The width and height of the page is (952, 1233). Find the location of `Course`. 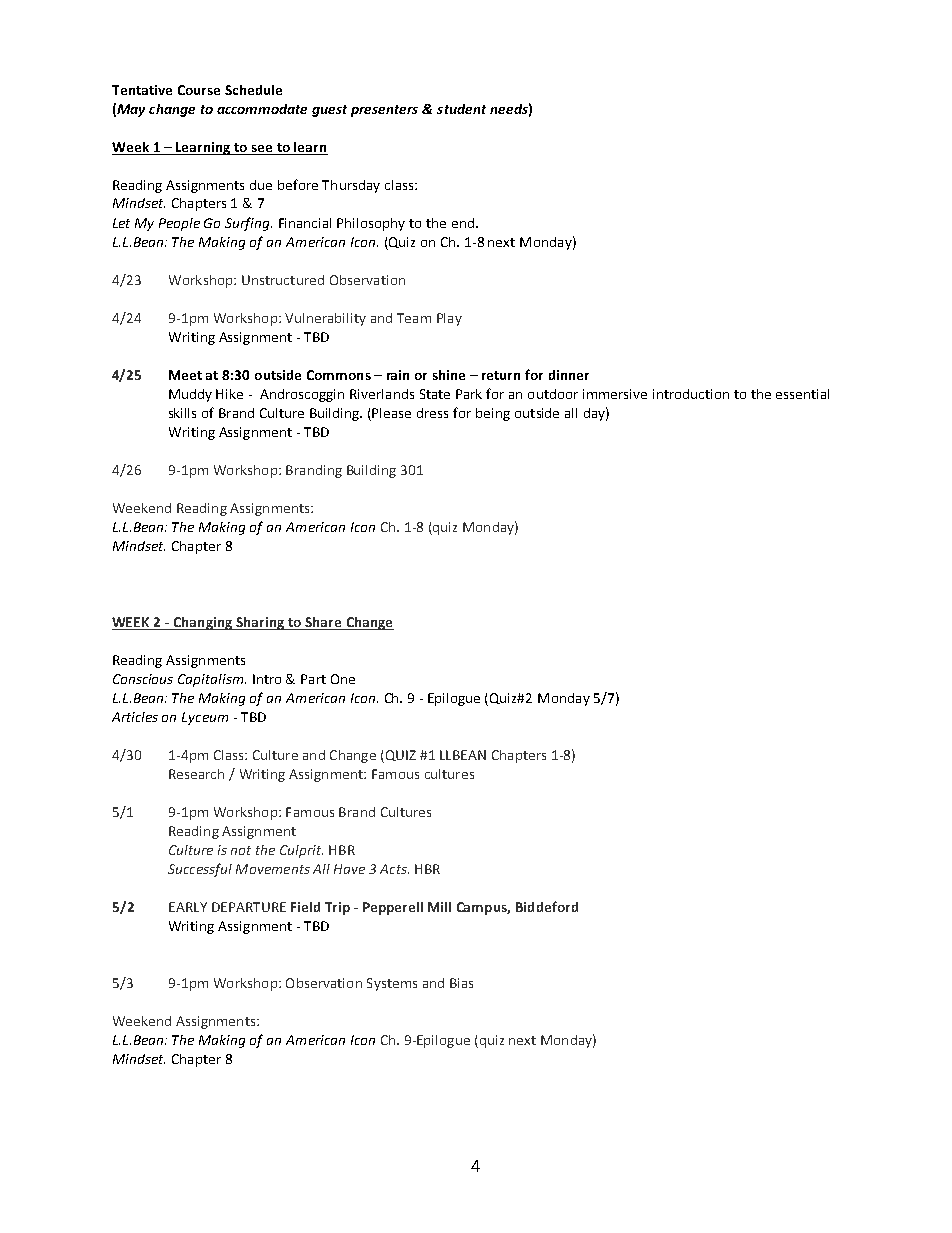

Course is located at coordinates (199, 90).
